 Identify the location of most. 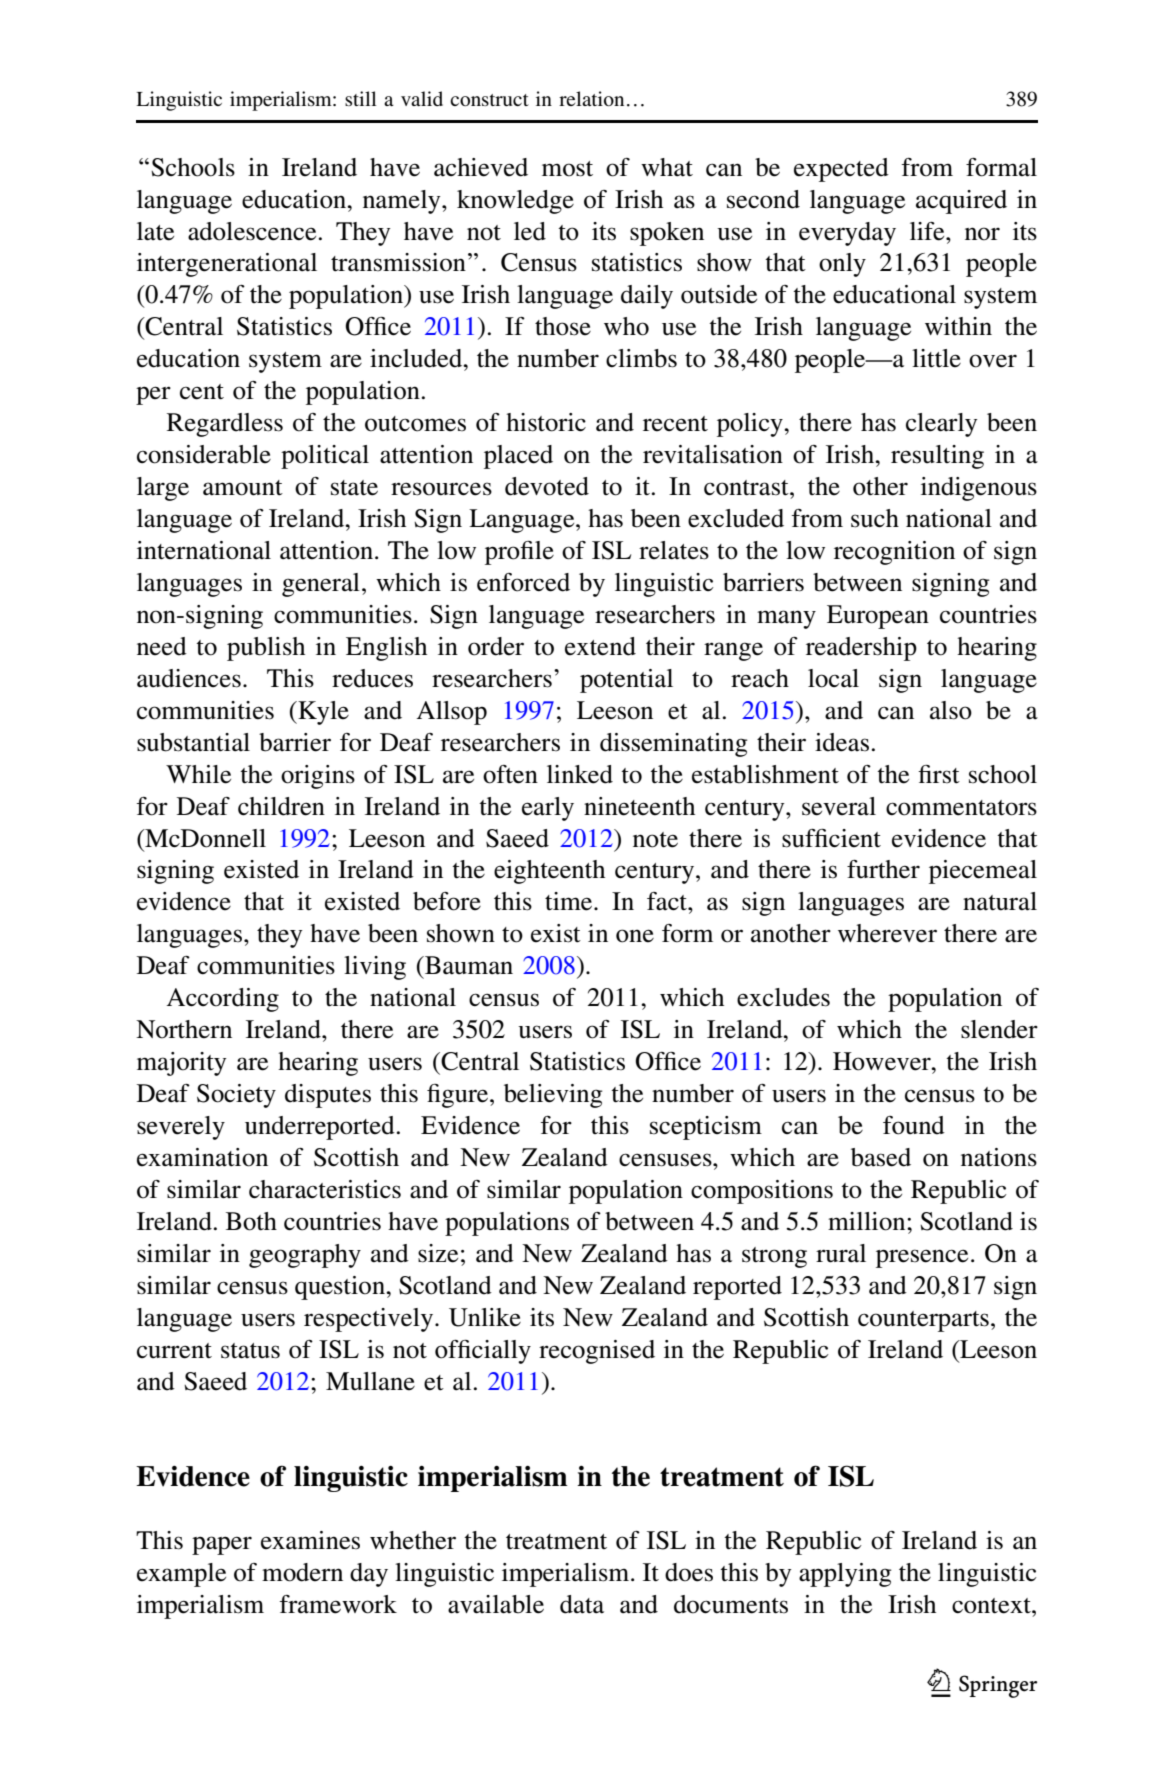
(567, 169).
